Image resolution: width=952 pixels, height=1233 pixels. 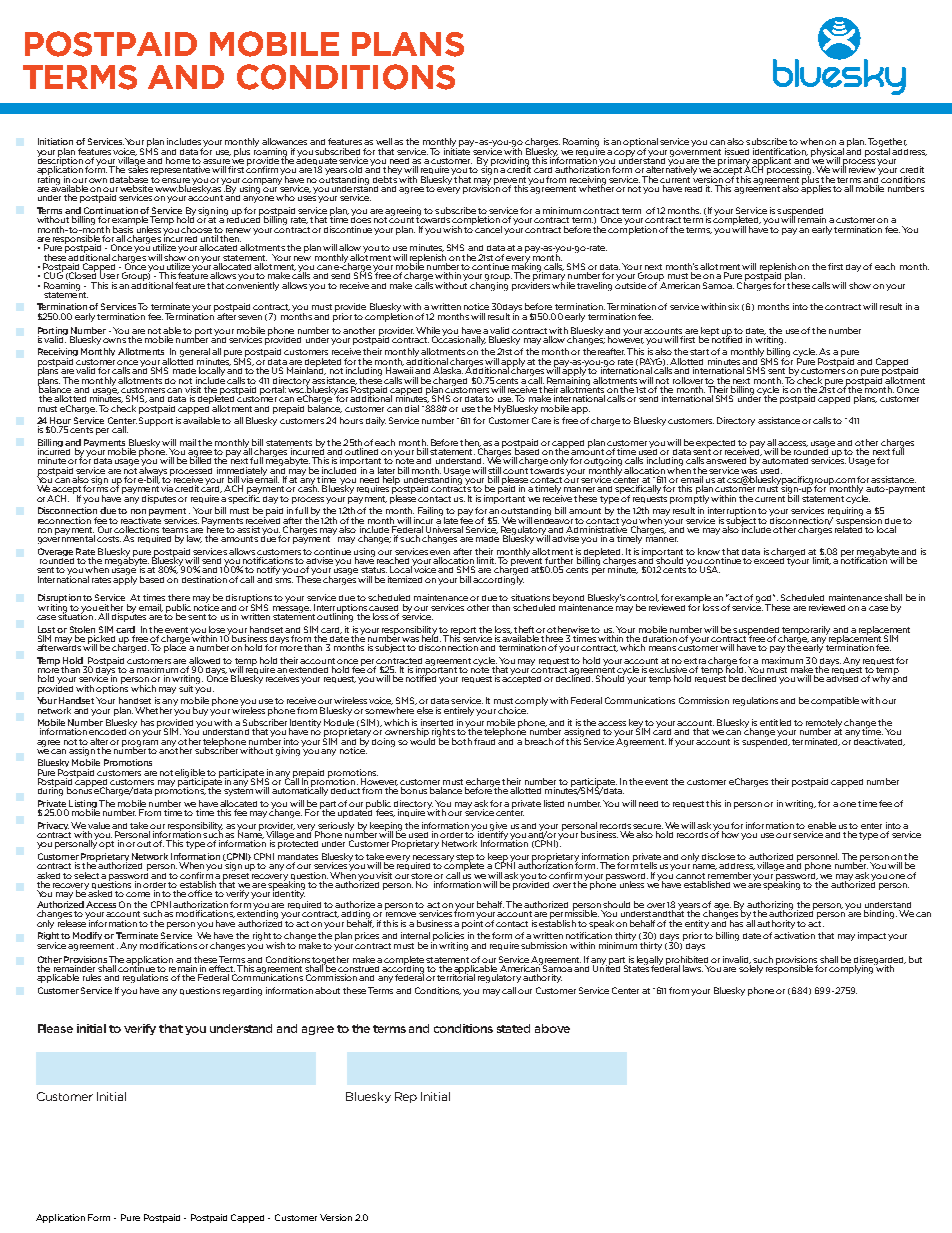 I want to click on territorial, so click(x=456, y=976).
